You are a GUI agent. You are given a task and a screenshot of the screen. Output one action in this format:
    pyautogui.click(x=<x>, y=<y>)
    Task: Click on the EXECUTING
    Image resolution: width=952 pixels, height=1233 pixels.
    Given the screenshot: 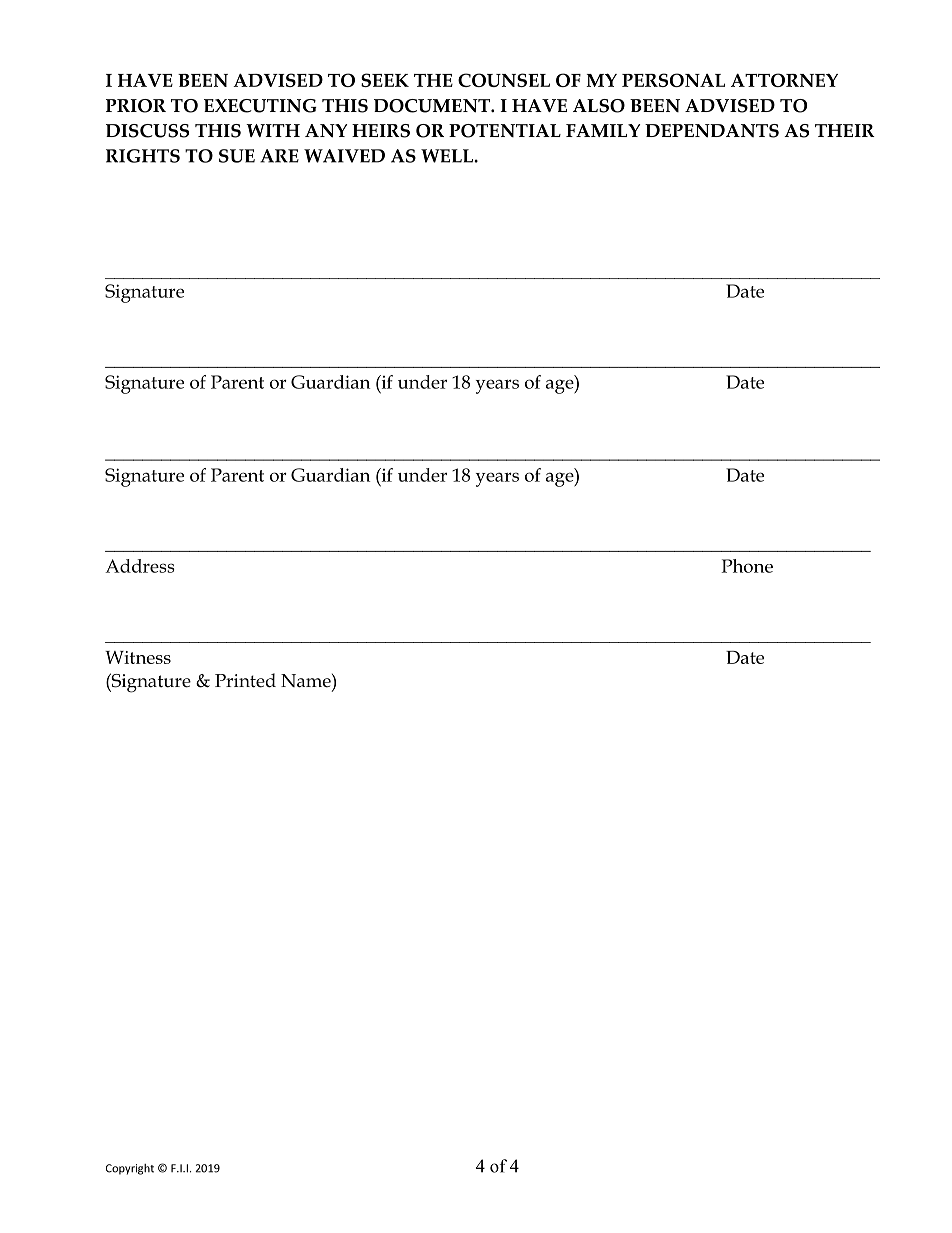 What is the action you would take?
    pyautogui.click(x=260, y=106)
